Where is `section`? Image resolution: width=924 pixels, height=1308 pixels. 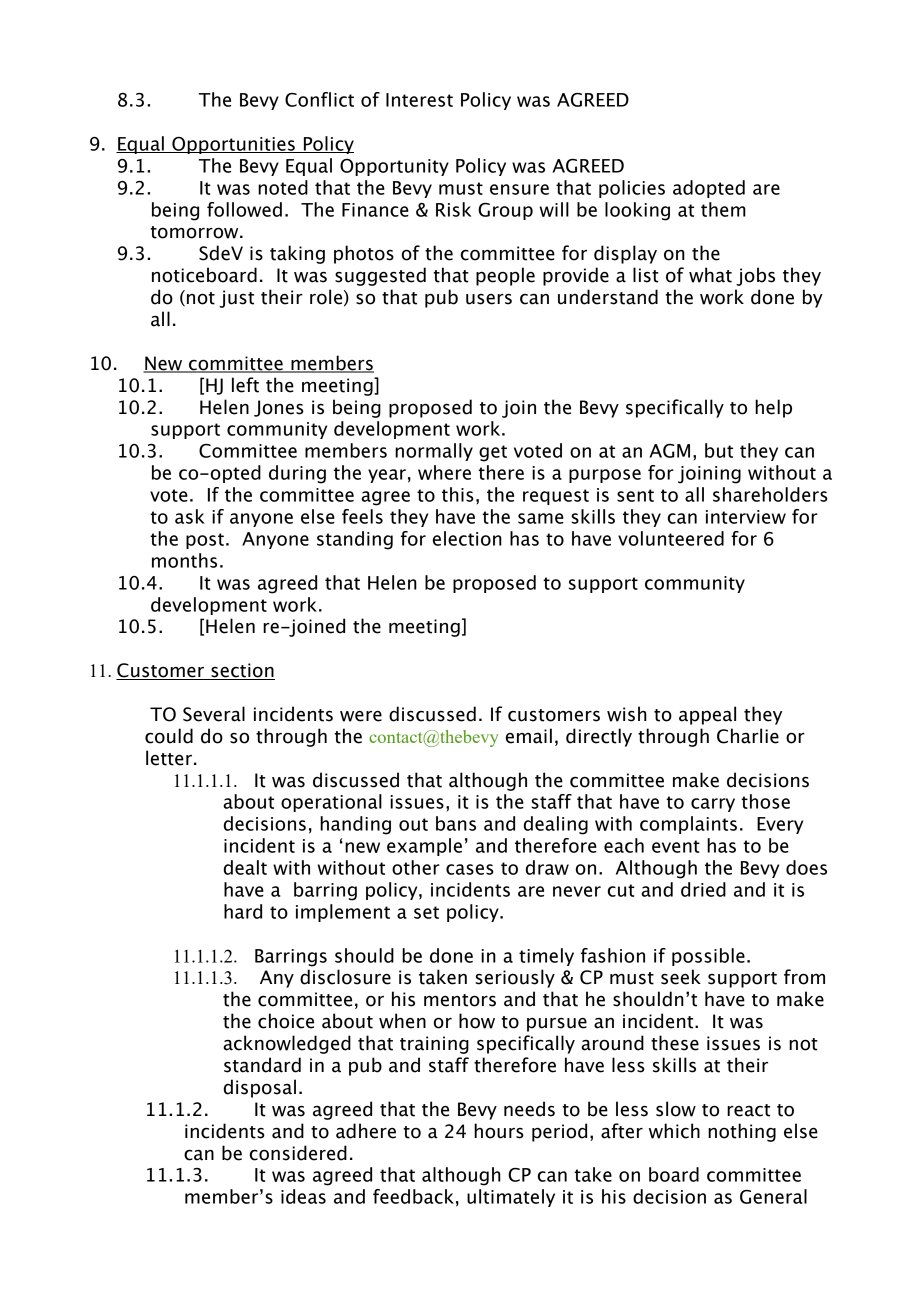
section is located at coordinates (242, 671).
